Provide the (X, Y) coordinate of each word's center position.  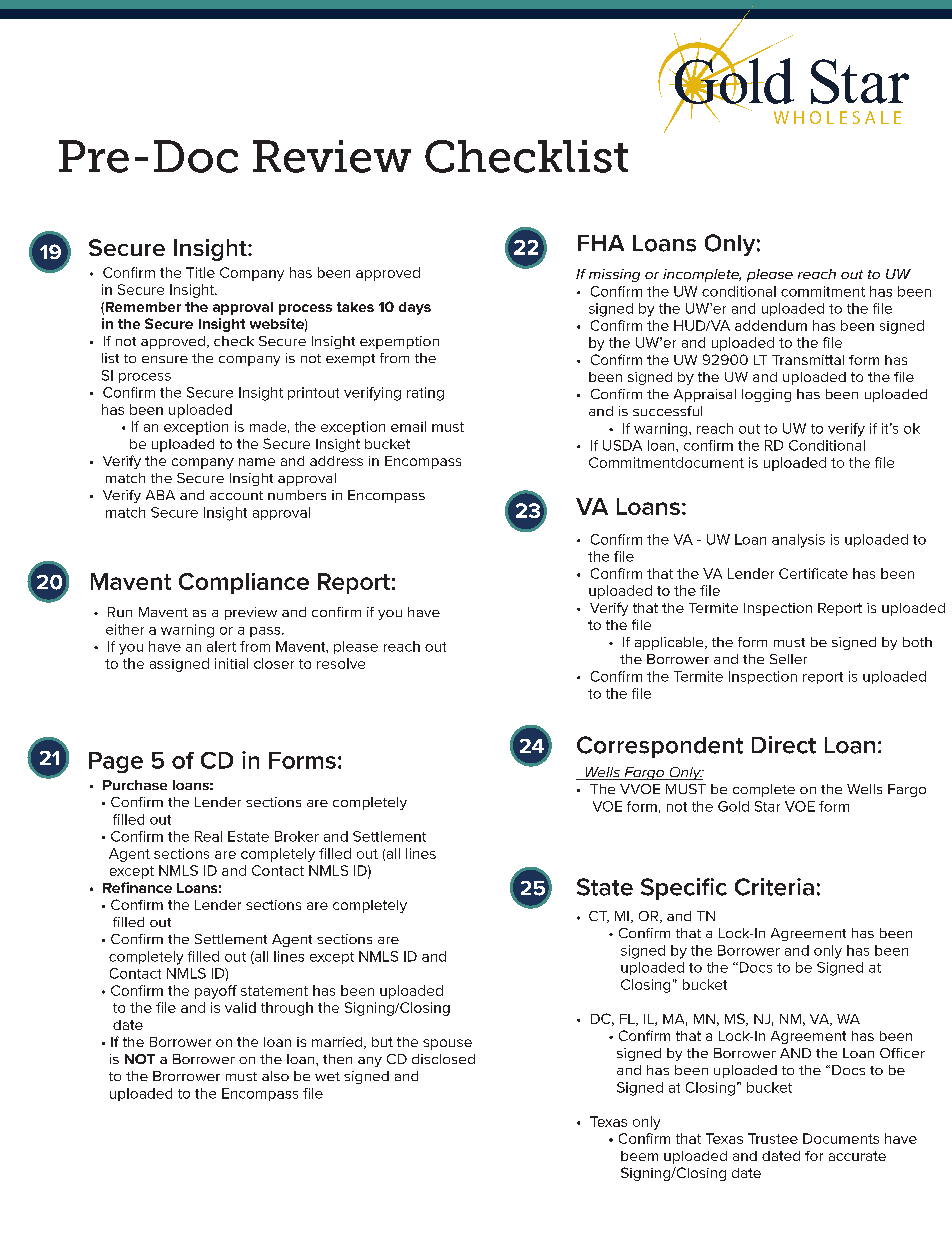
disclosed (443, 1059)
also (275, 1076)
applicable (670, 643)
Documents (841, 1138)
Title (200, 272)
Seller (788, 659)
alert (221, 646)
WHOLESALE (837, 117)
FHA (601, 243)
